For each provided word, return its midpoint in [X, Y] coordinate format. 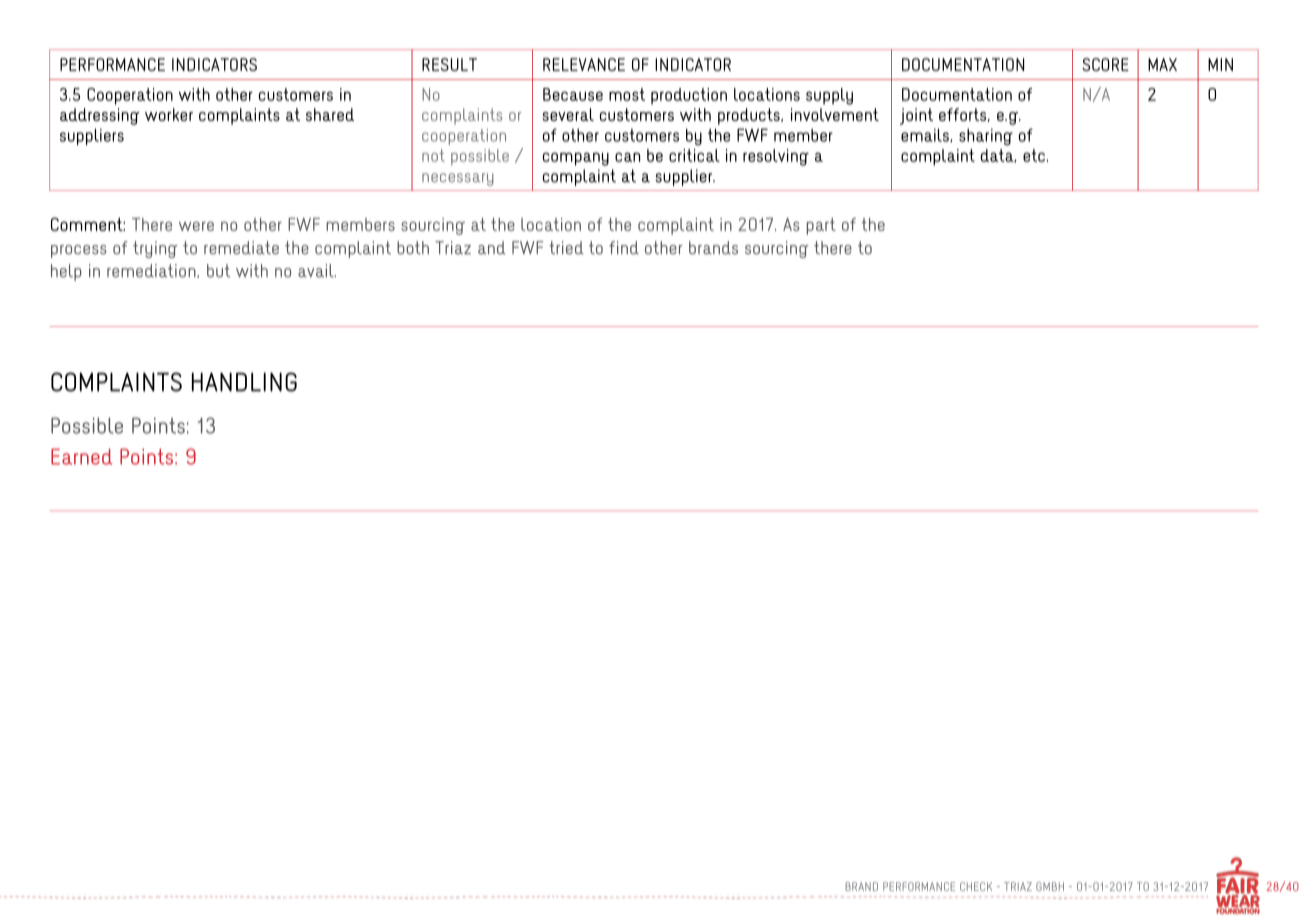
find [624, 248]
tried [566, 248]
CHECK [976, 886]
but [218, 271]
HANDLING [244, 382]
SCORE [1105, 64]
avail [317, 271]
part [821, 226]
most [627, 94]
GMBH [1050, 886]
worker [169, 114]
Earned [81, 456]
